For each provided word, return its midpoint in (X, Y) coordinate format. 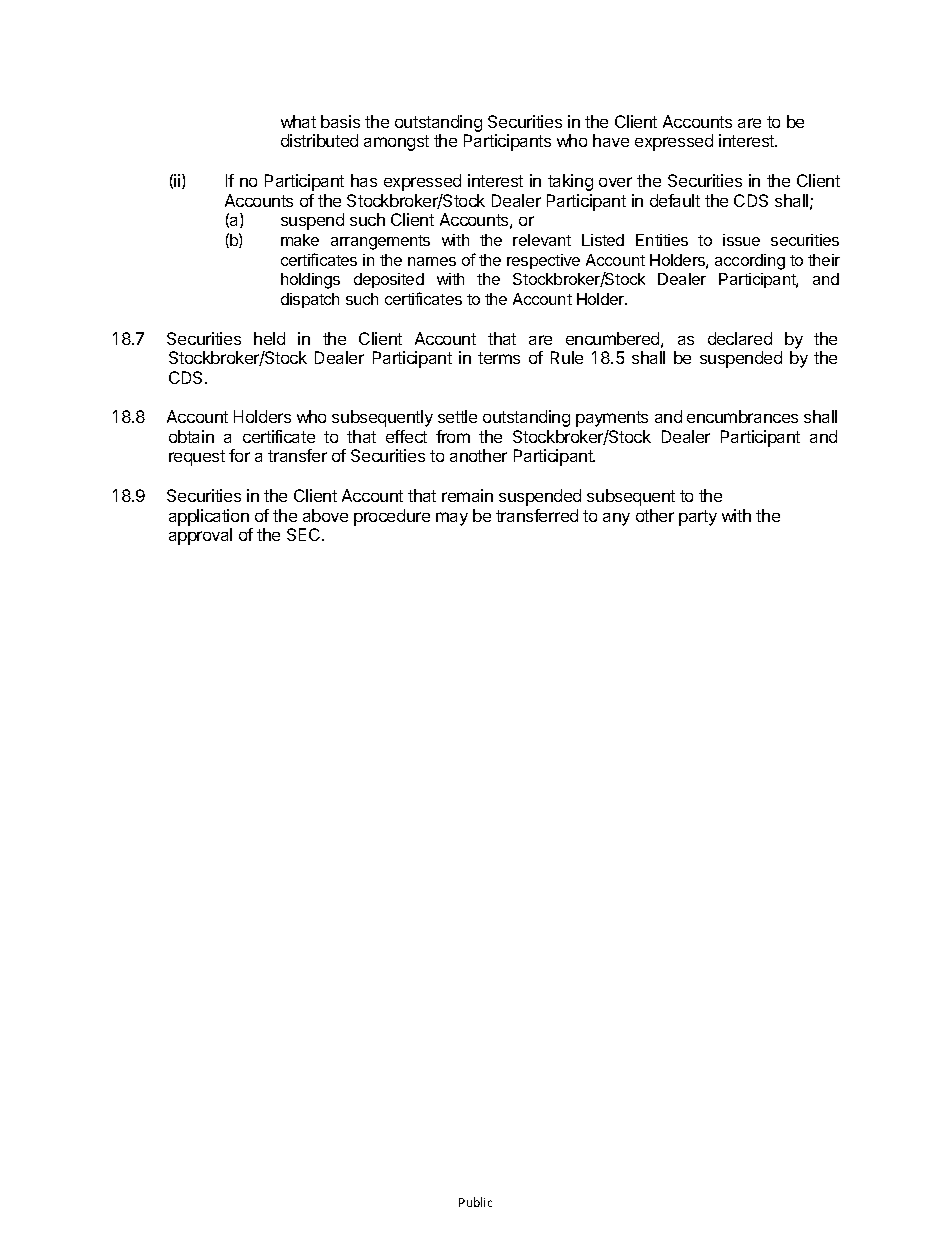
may (452, 519)
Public (475, 1202)
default (675, 200)
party (698, 518)
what (298, 121)
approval (200, 536)
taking (570, 182)
